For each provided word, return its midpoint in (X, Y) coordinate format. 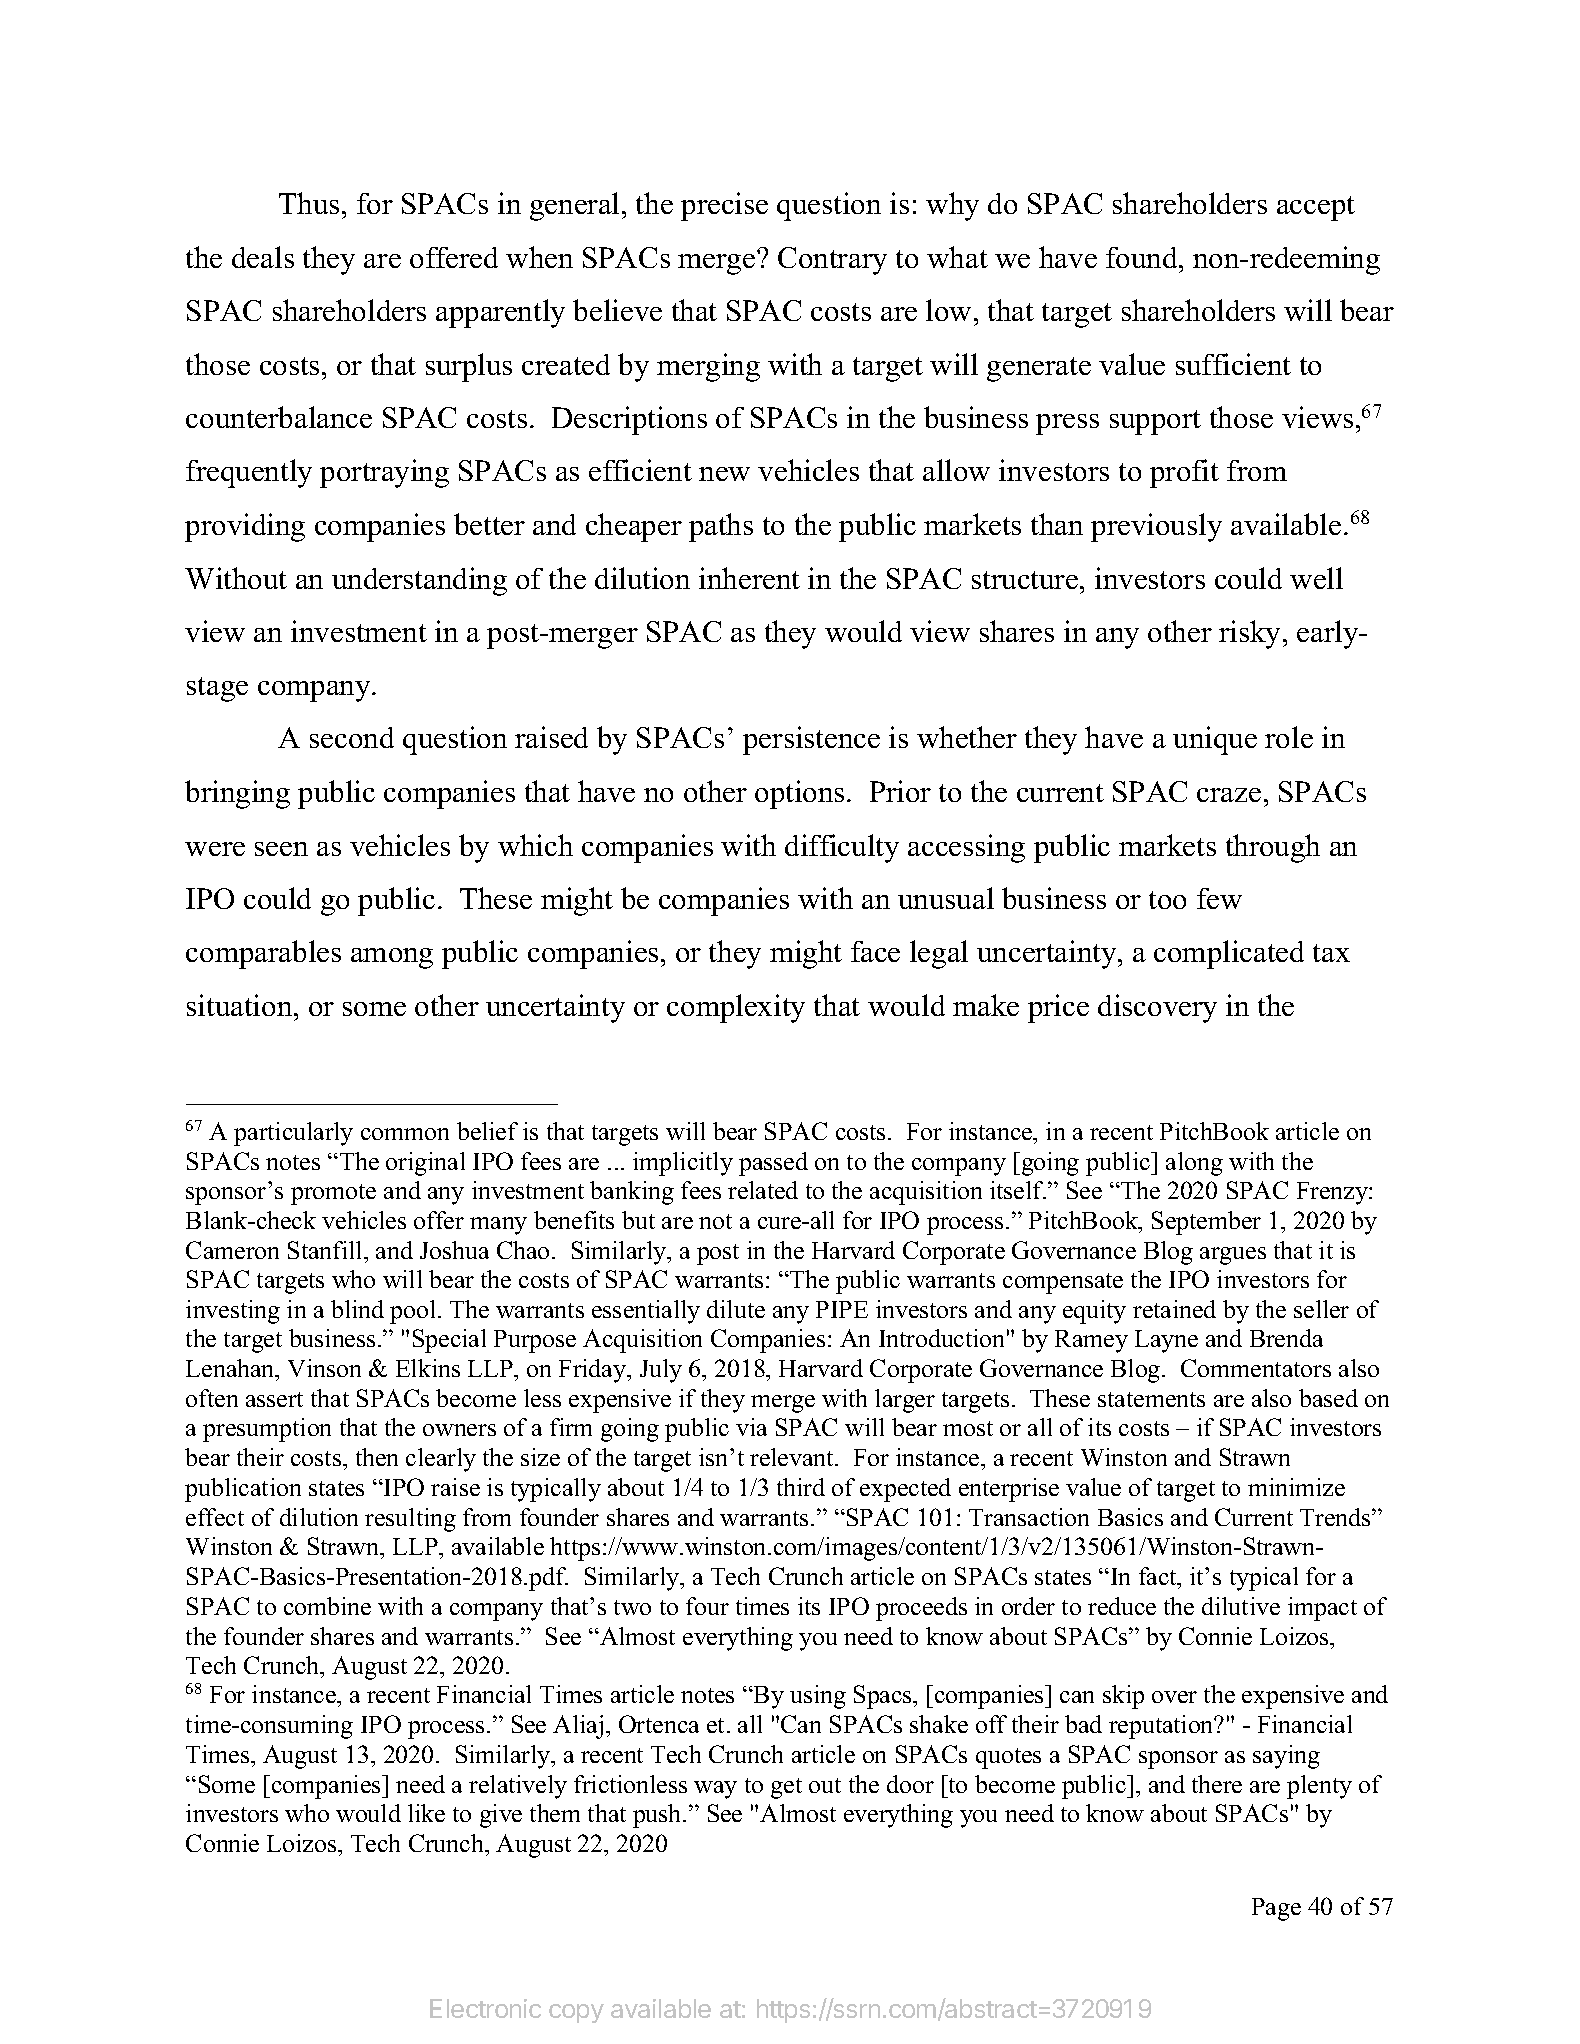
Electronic (485, 2008)
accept (1316, 208)
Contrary (832, 261)
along (1194, 1164)
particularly (293, 1134)
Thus (309, 203)
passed (773, 1164)
